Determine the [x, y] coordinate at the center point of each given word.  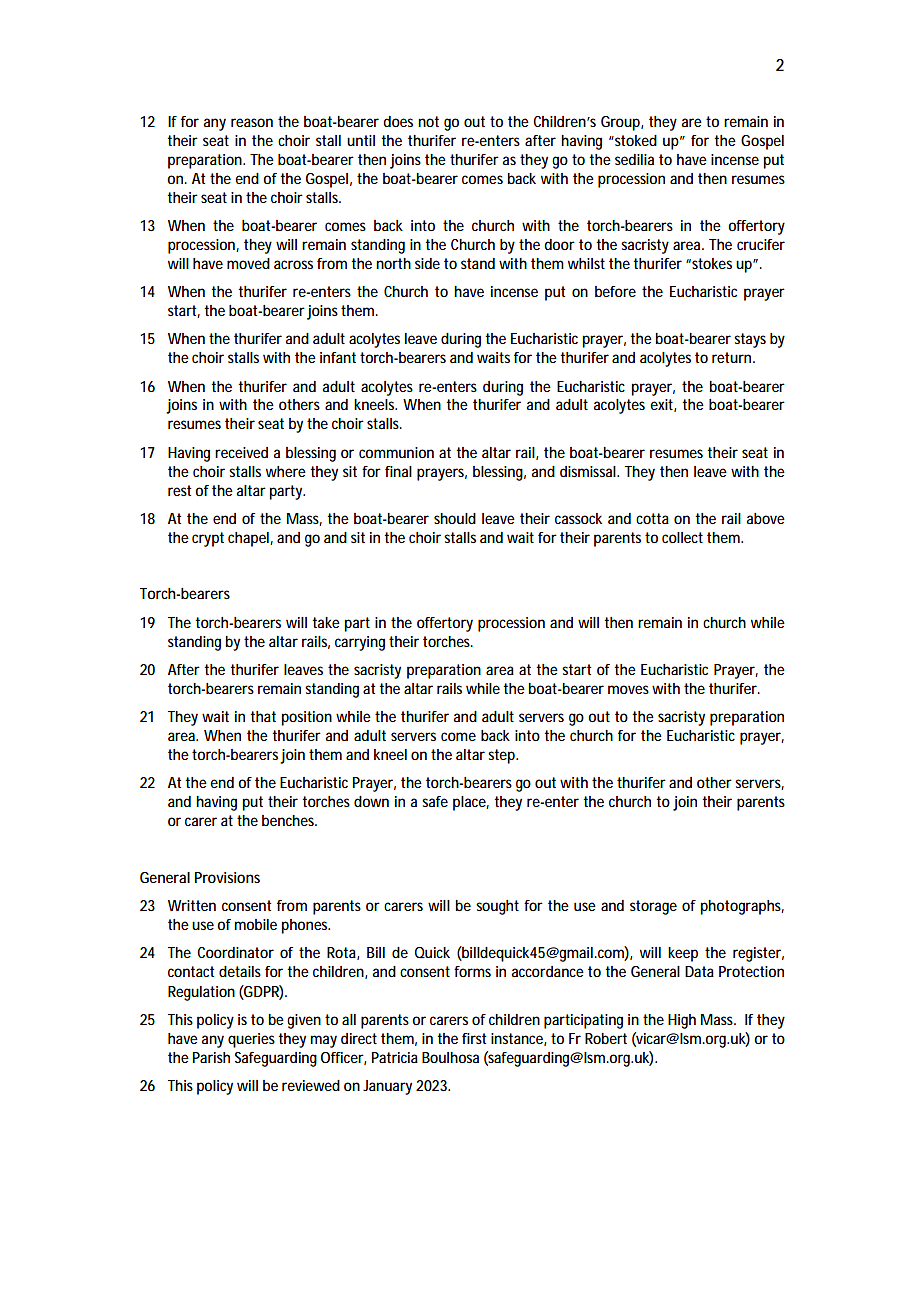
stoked [635, 140]
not [428, 121]
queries [253, 1040]
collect [682, 537]
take [326, 622]
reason [252, 122]
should [455, 518]
